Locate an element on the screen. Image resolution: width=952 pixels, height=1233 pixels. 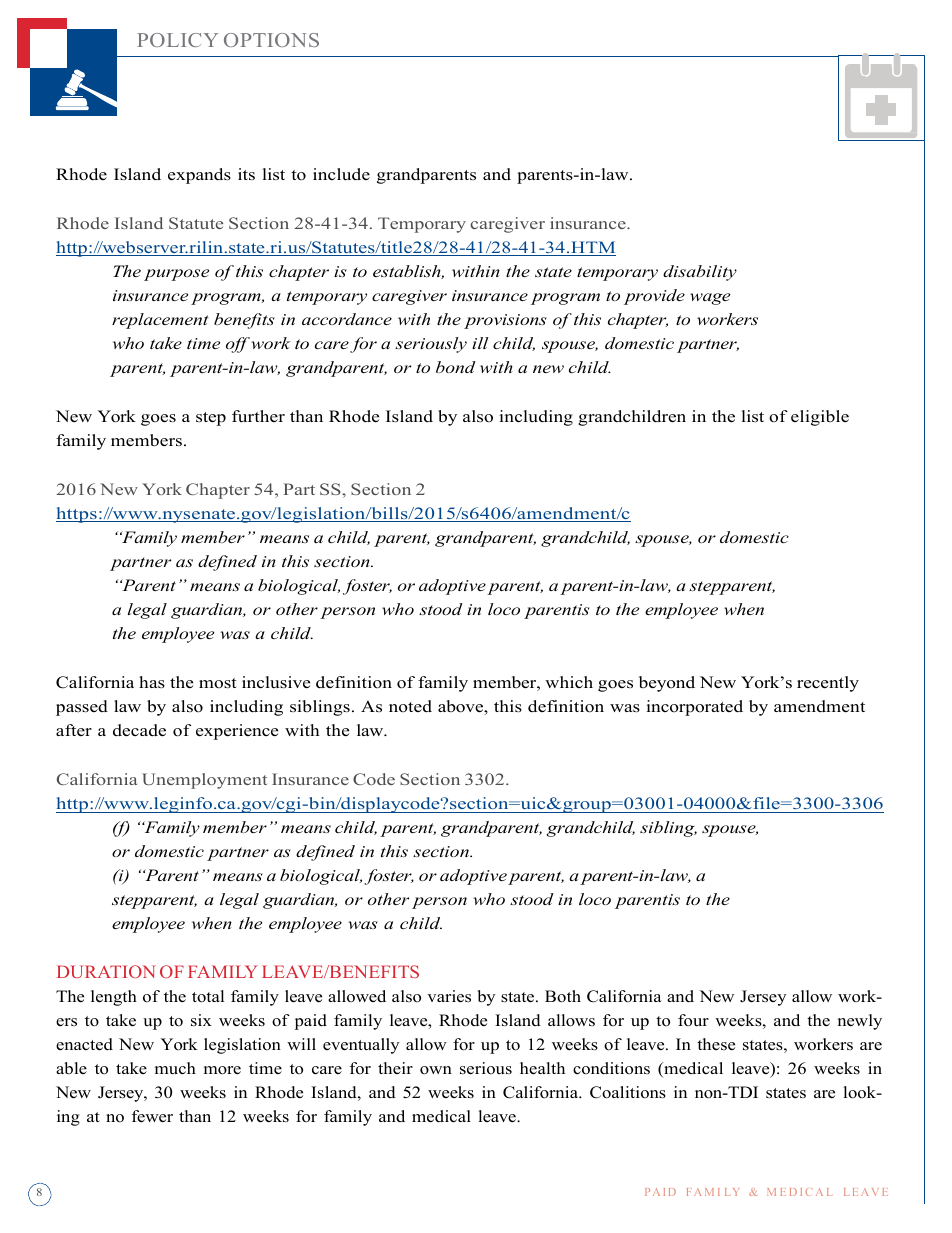
provisions is located at coordinates (505, 321).
